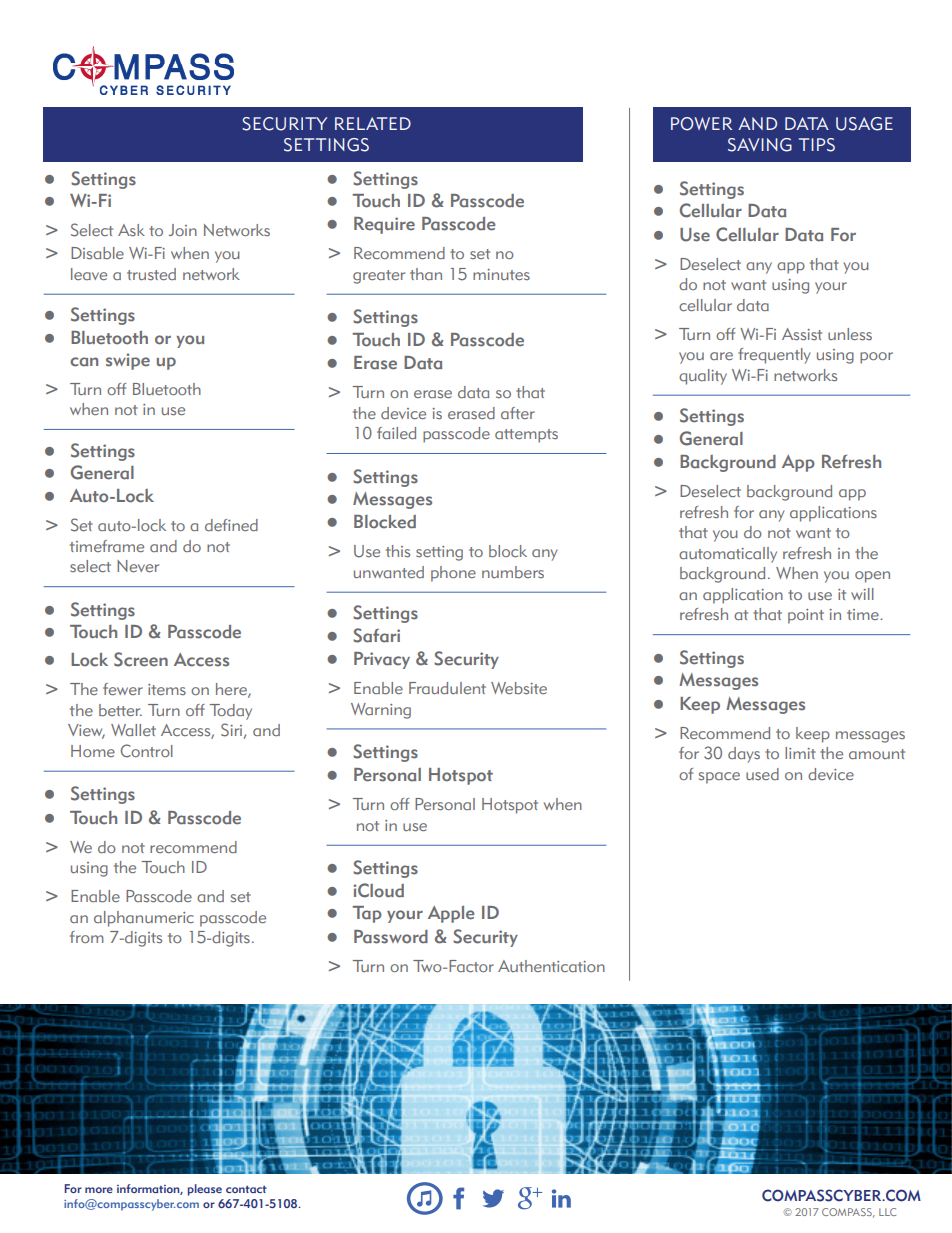 This screenshot has height=1233, width=952. I want to click on alphanumeric, so click(144, 919).
